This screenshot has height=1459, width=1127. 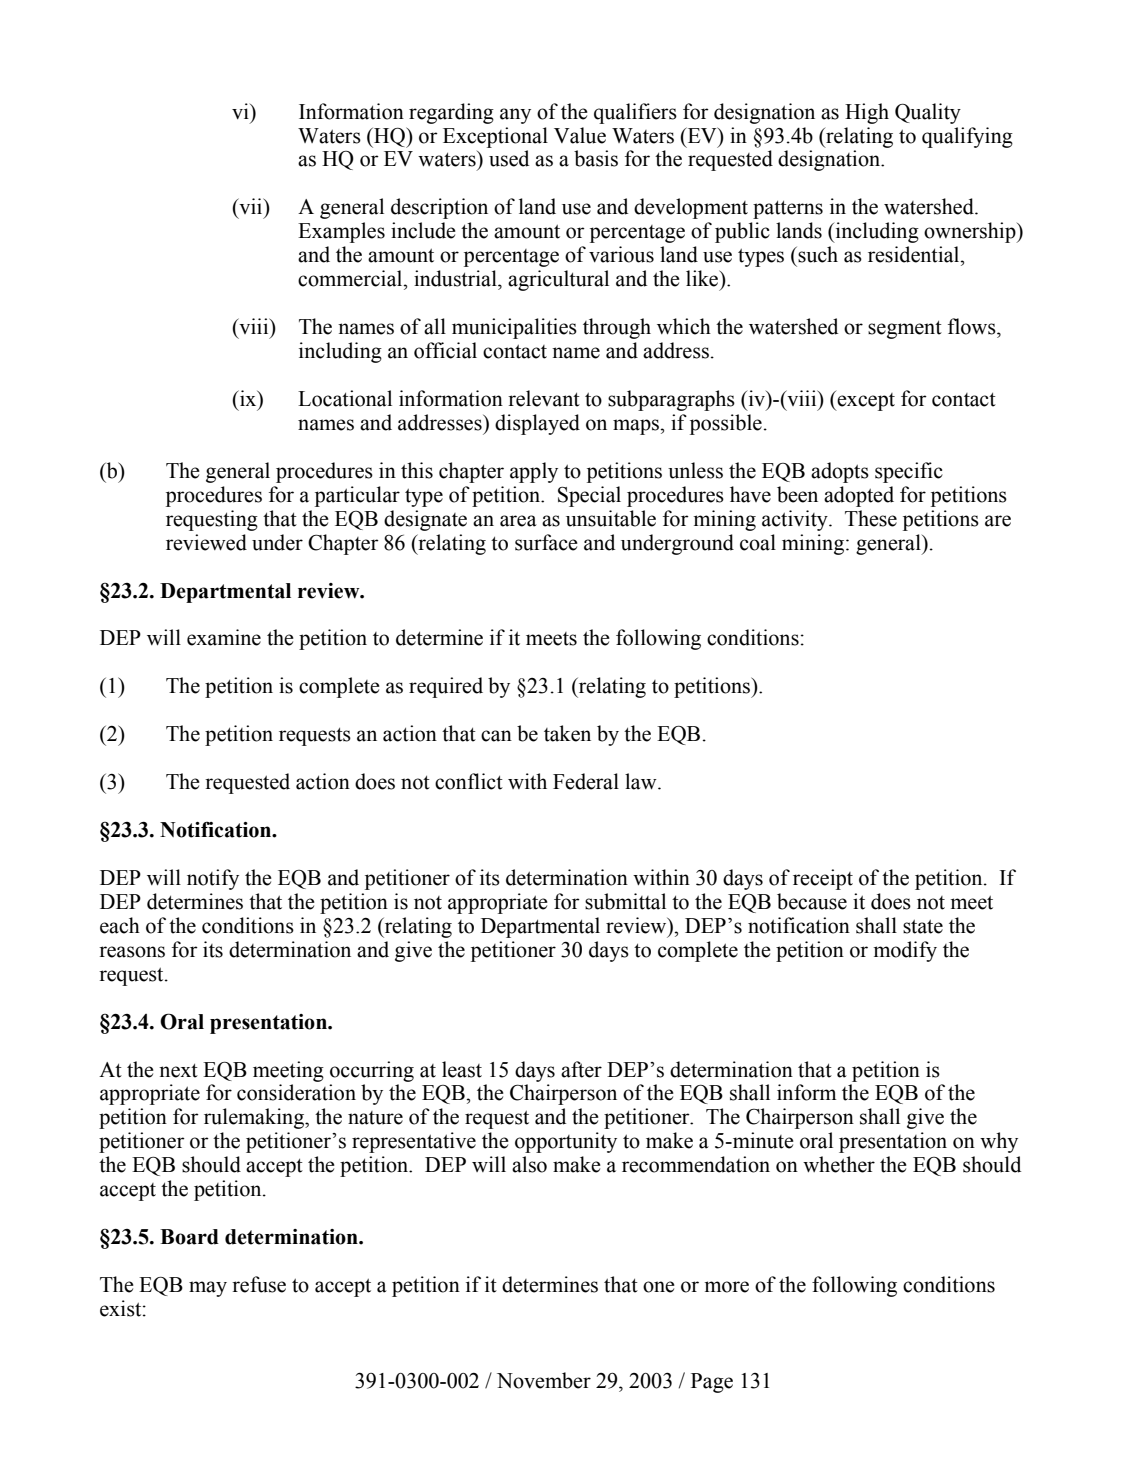 I want to click on may, so click(x=208, y=1289).
